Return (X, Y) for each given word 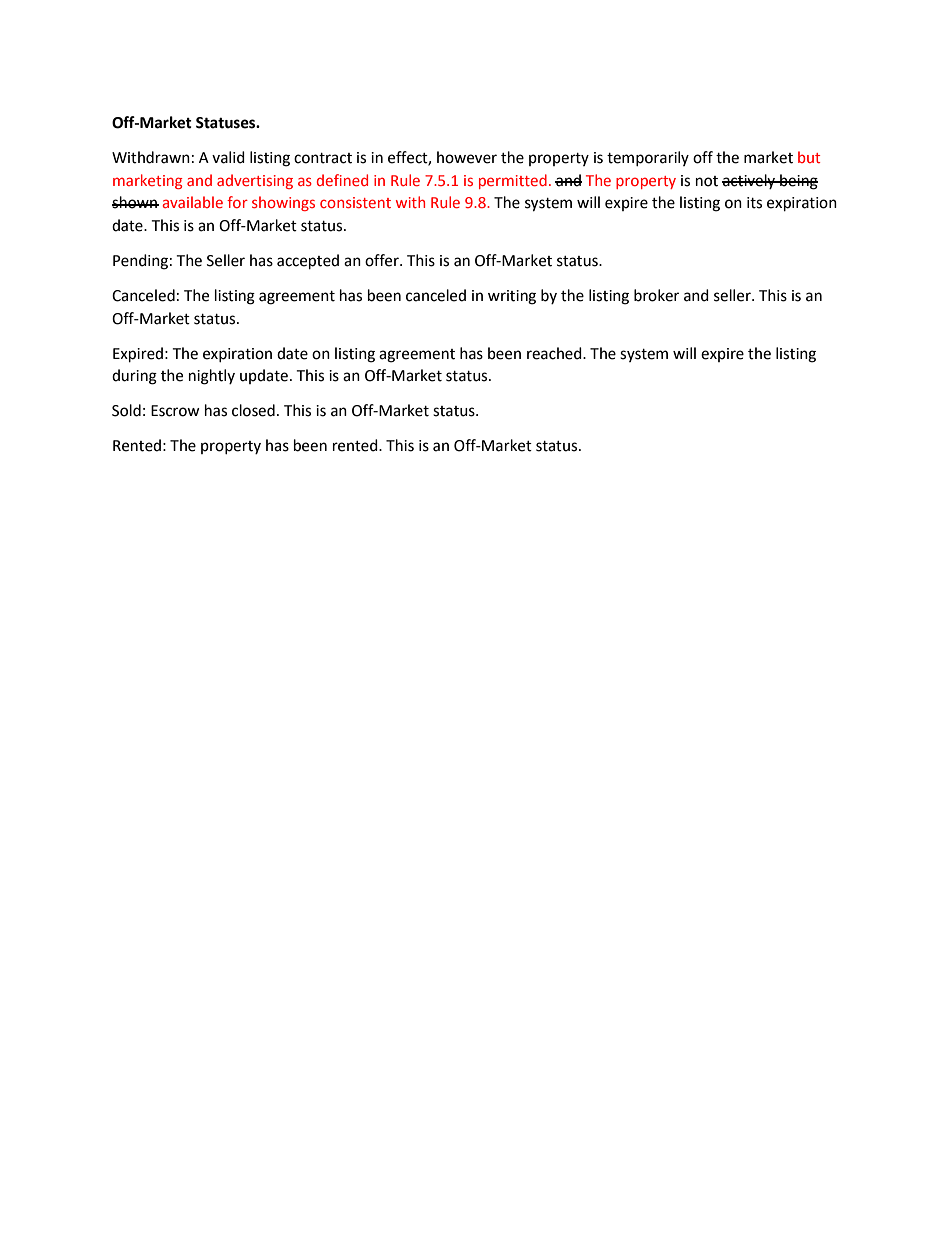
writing (512, 297)
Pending (140, 262)
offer (383, 260)
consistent (355, 202)
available (193, 202)
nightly (212, 377)
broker (656, 295)
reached (555, 353)
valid (228, 157)
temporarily (648, 158)
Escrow (175, 411)
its (754, 203)
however (467, 157)
